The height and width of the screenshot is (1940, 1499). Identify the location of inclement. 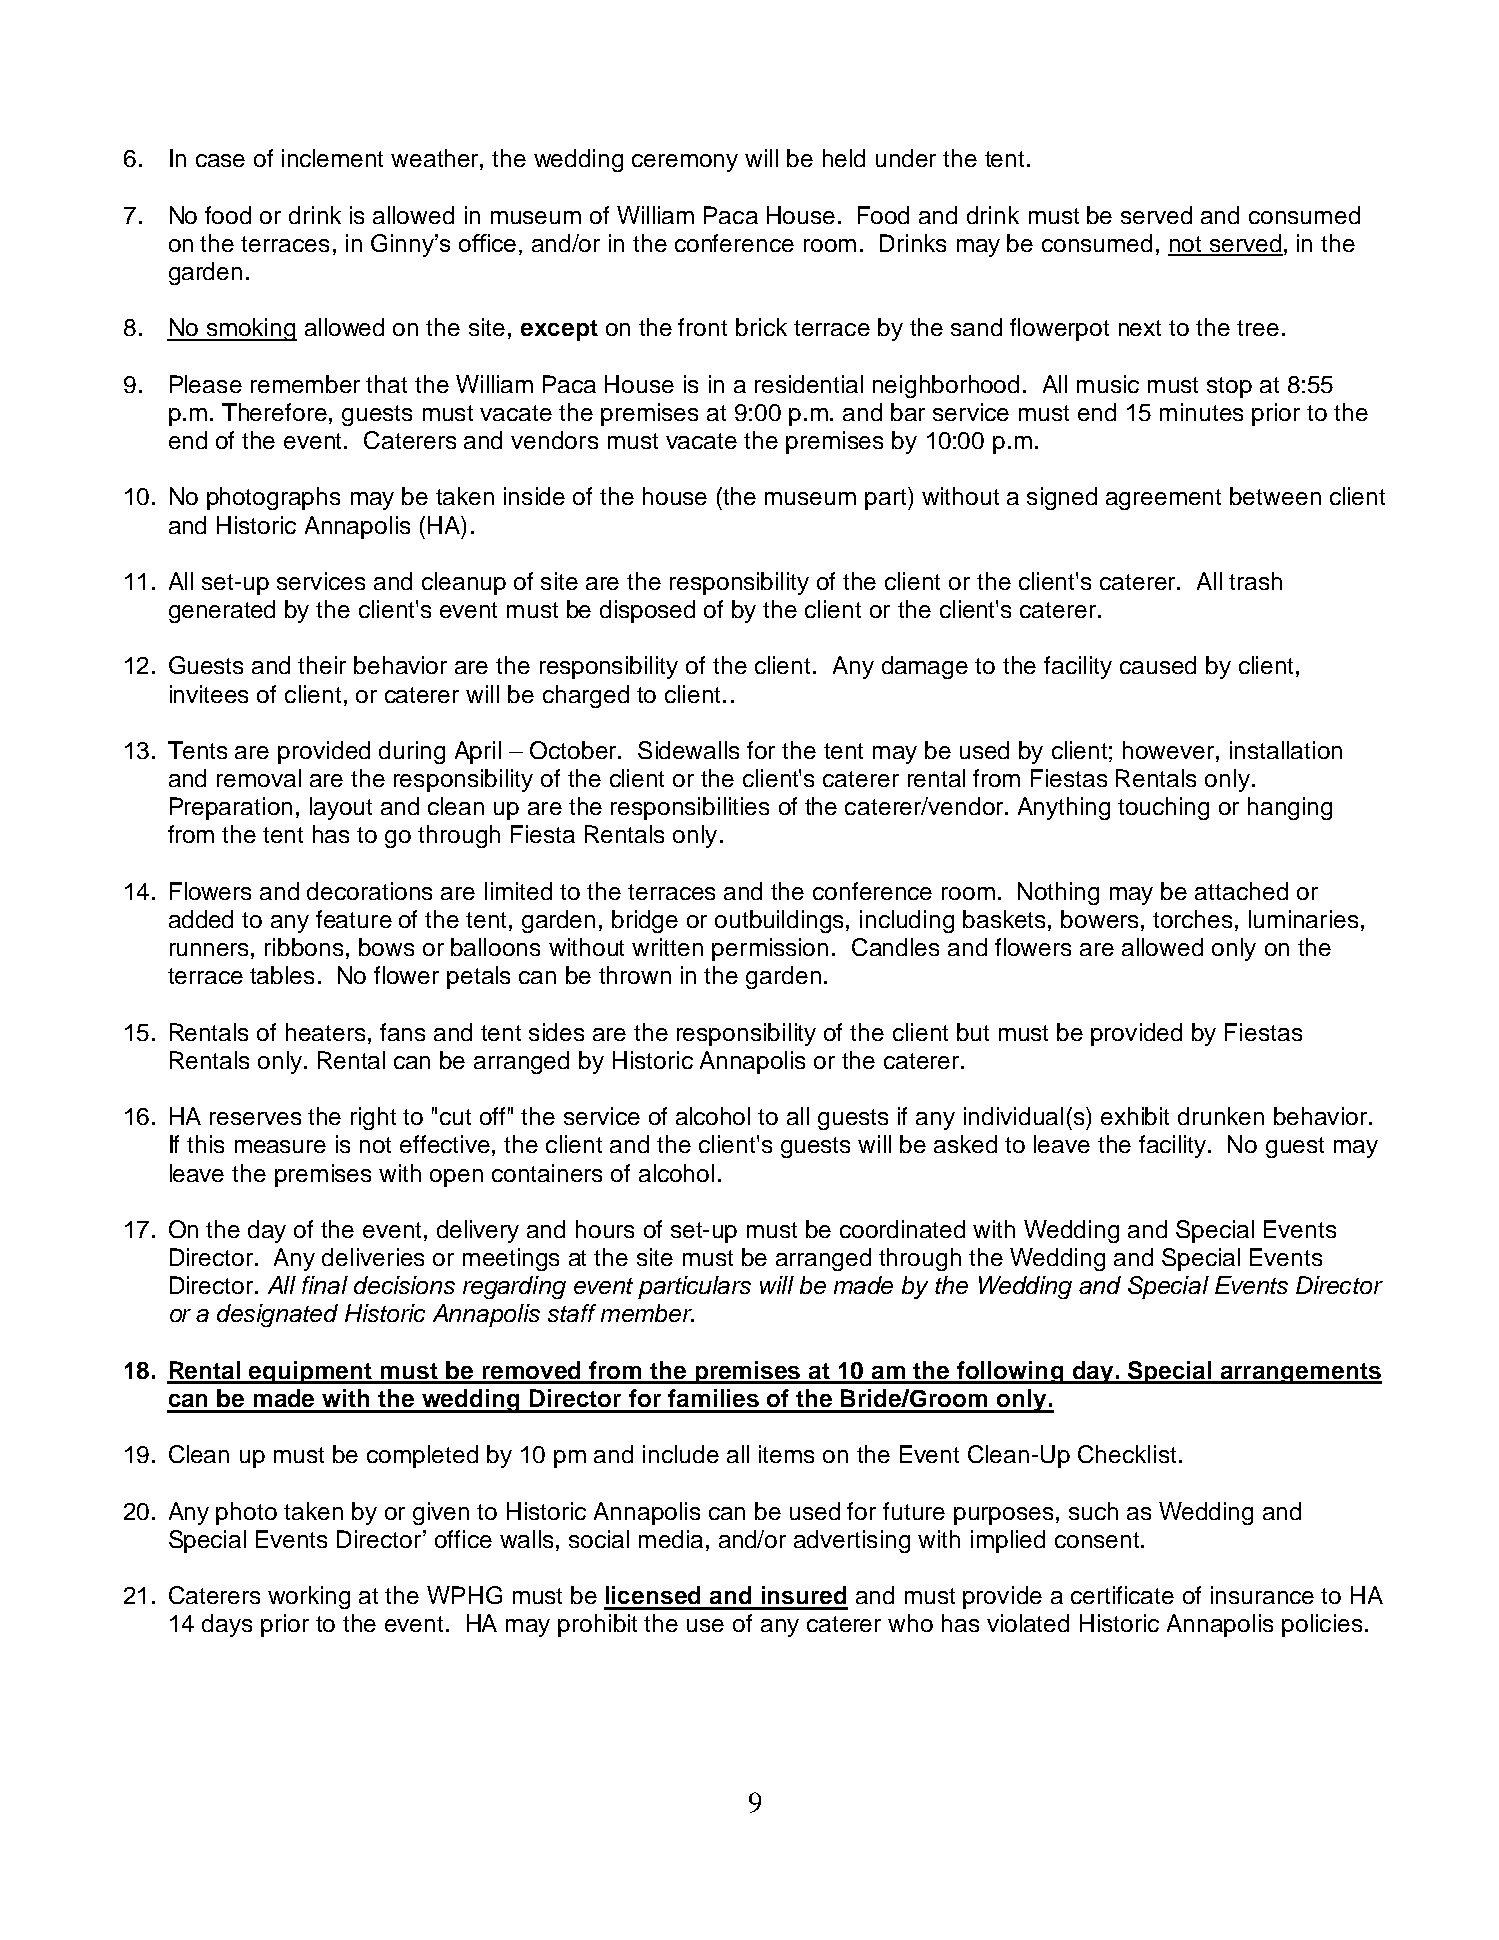
(332, 158).
